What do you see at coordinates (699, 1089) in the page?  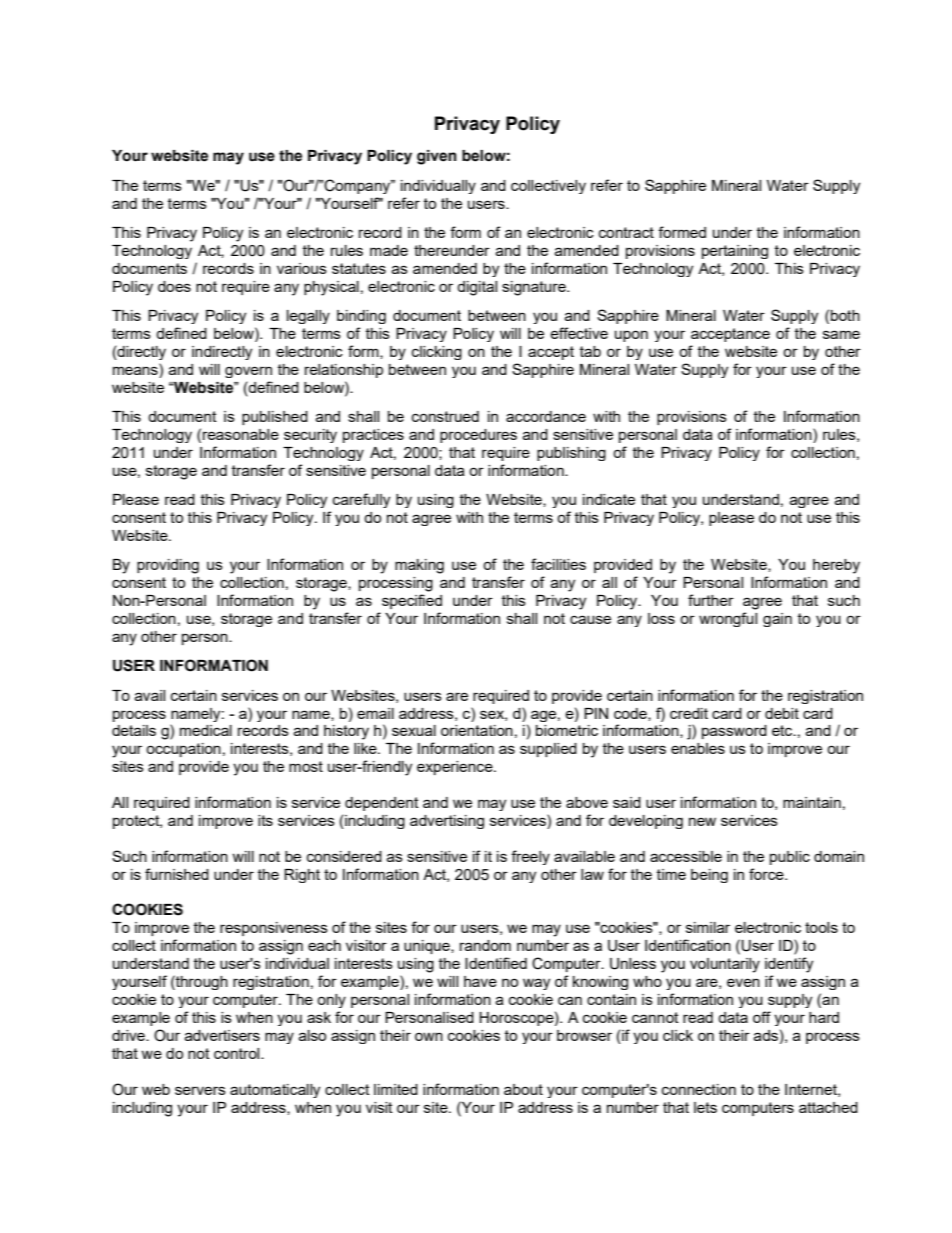 I see `connection` at bounding box center [699, 1089].
